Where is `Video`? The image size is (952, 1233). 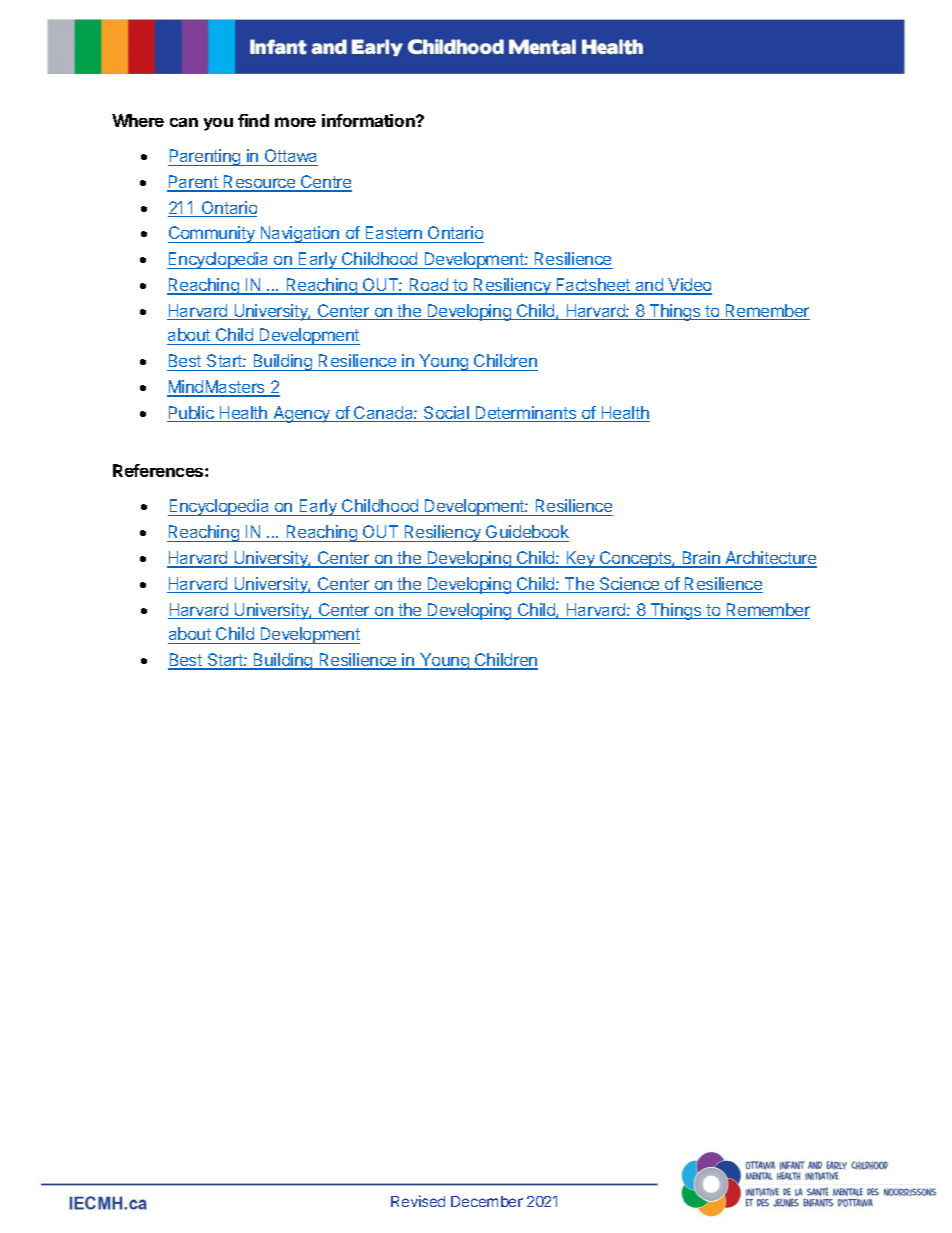
Video is located at coordinates (689, 286).
